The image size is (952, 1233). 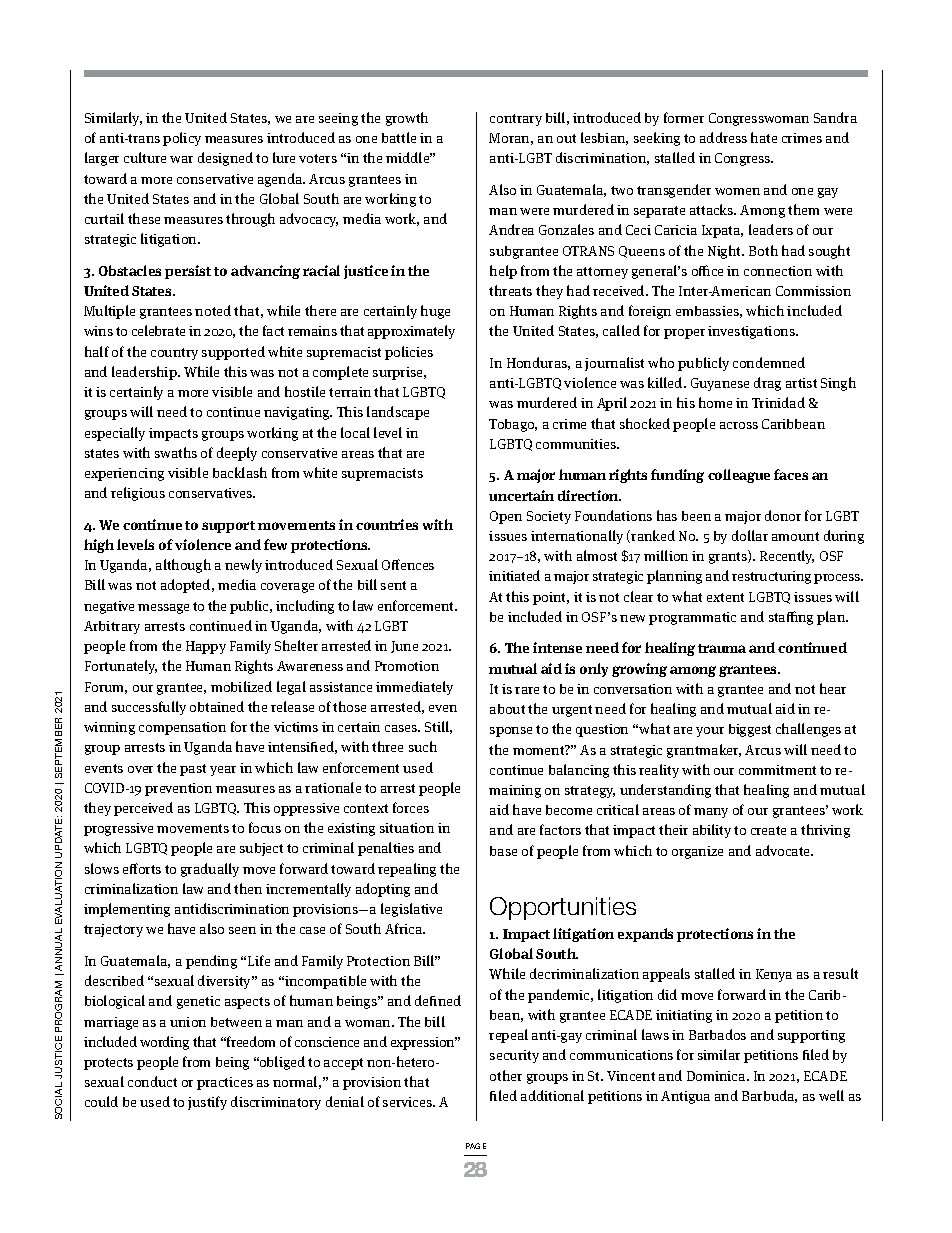 What do you see at coordinates (764, 137) in the image?
I see `hate` at bounding box center [764, 137].
